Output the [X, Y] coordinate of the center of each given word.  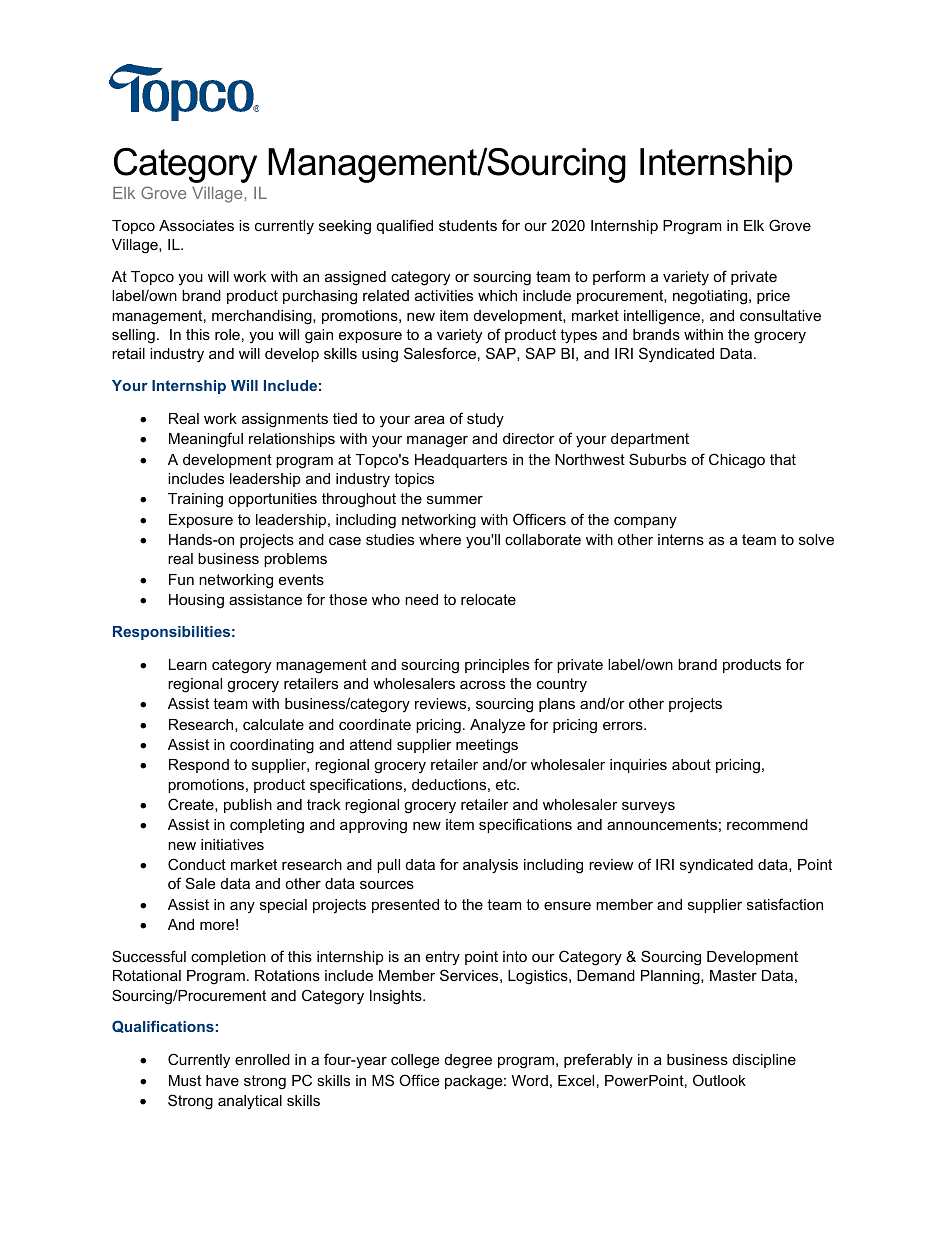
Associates [196, 225]
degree [468, 1061]
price [773, 297]
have [222, 1080]
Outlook [719, 1080]
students [468, 225]
